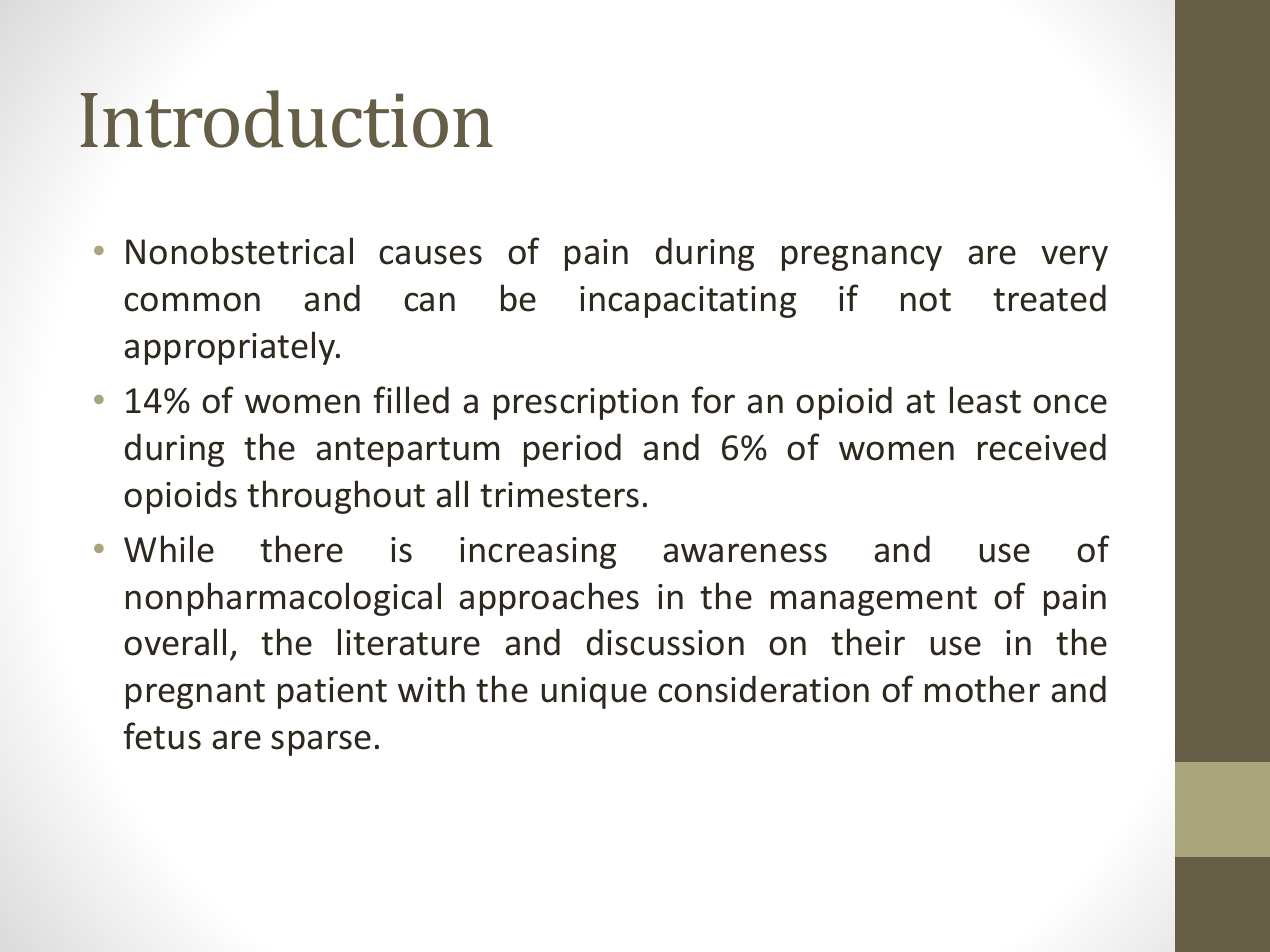  Describe the element at coordinates (192, 302) in the screenshot. I see `common` at that location.
